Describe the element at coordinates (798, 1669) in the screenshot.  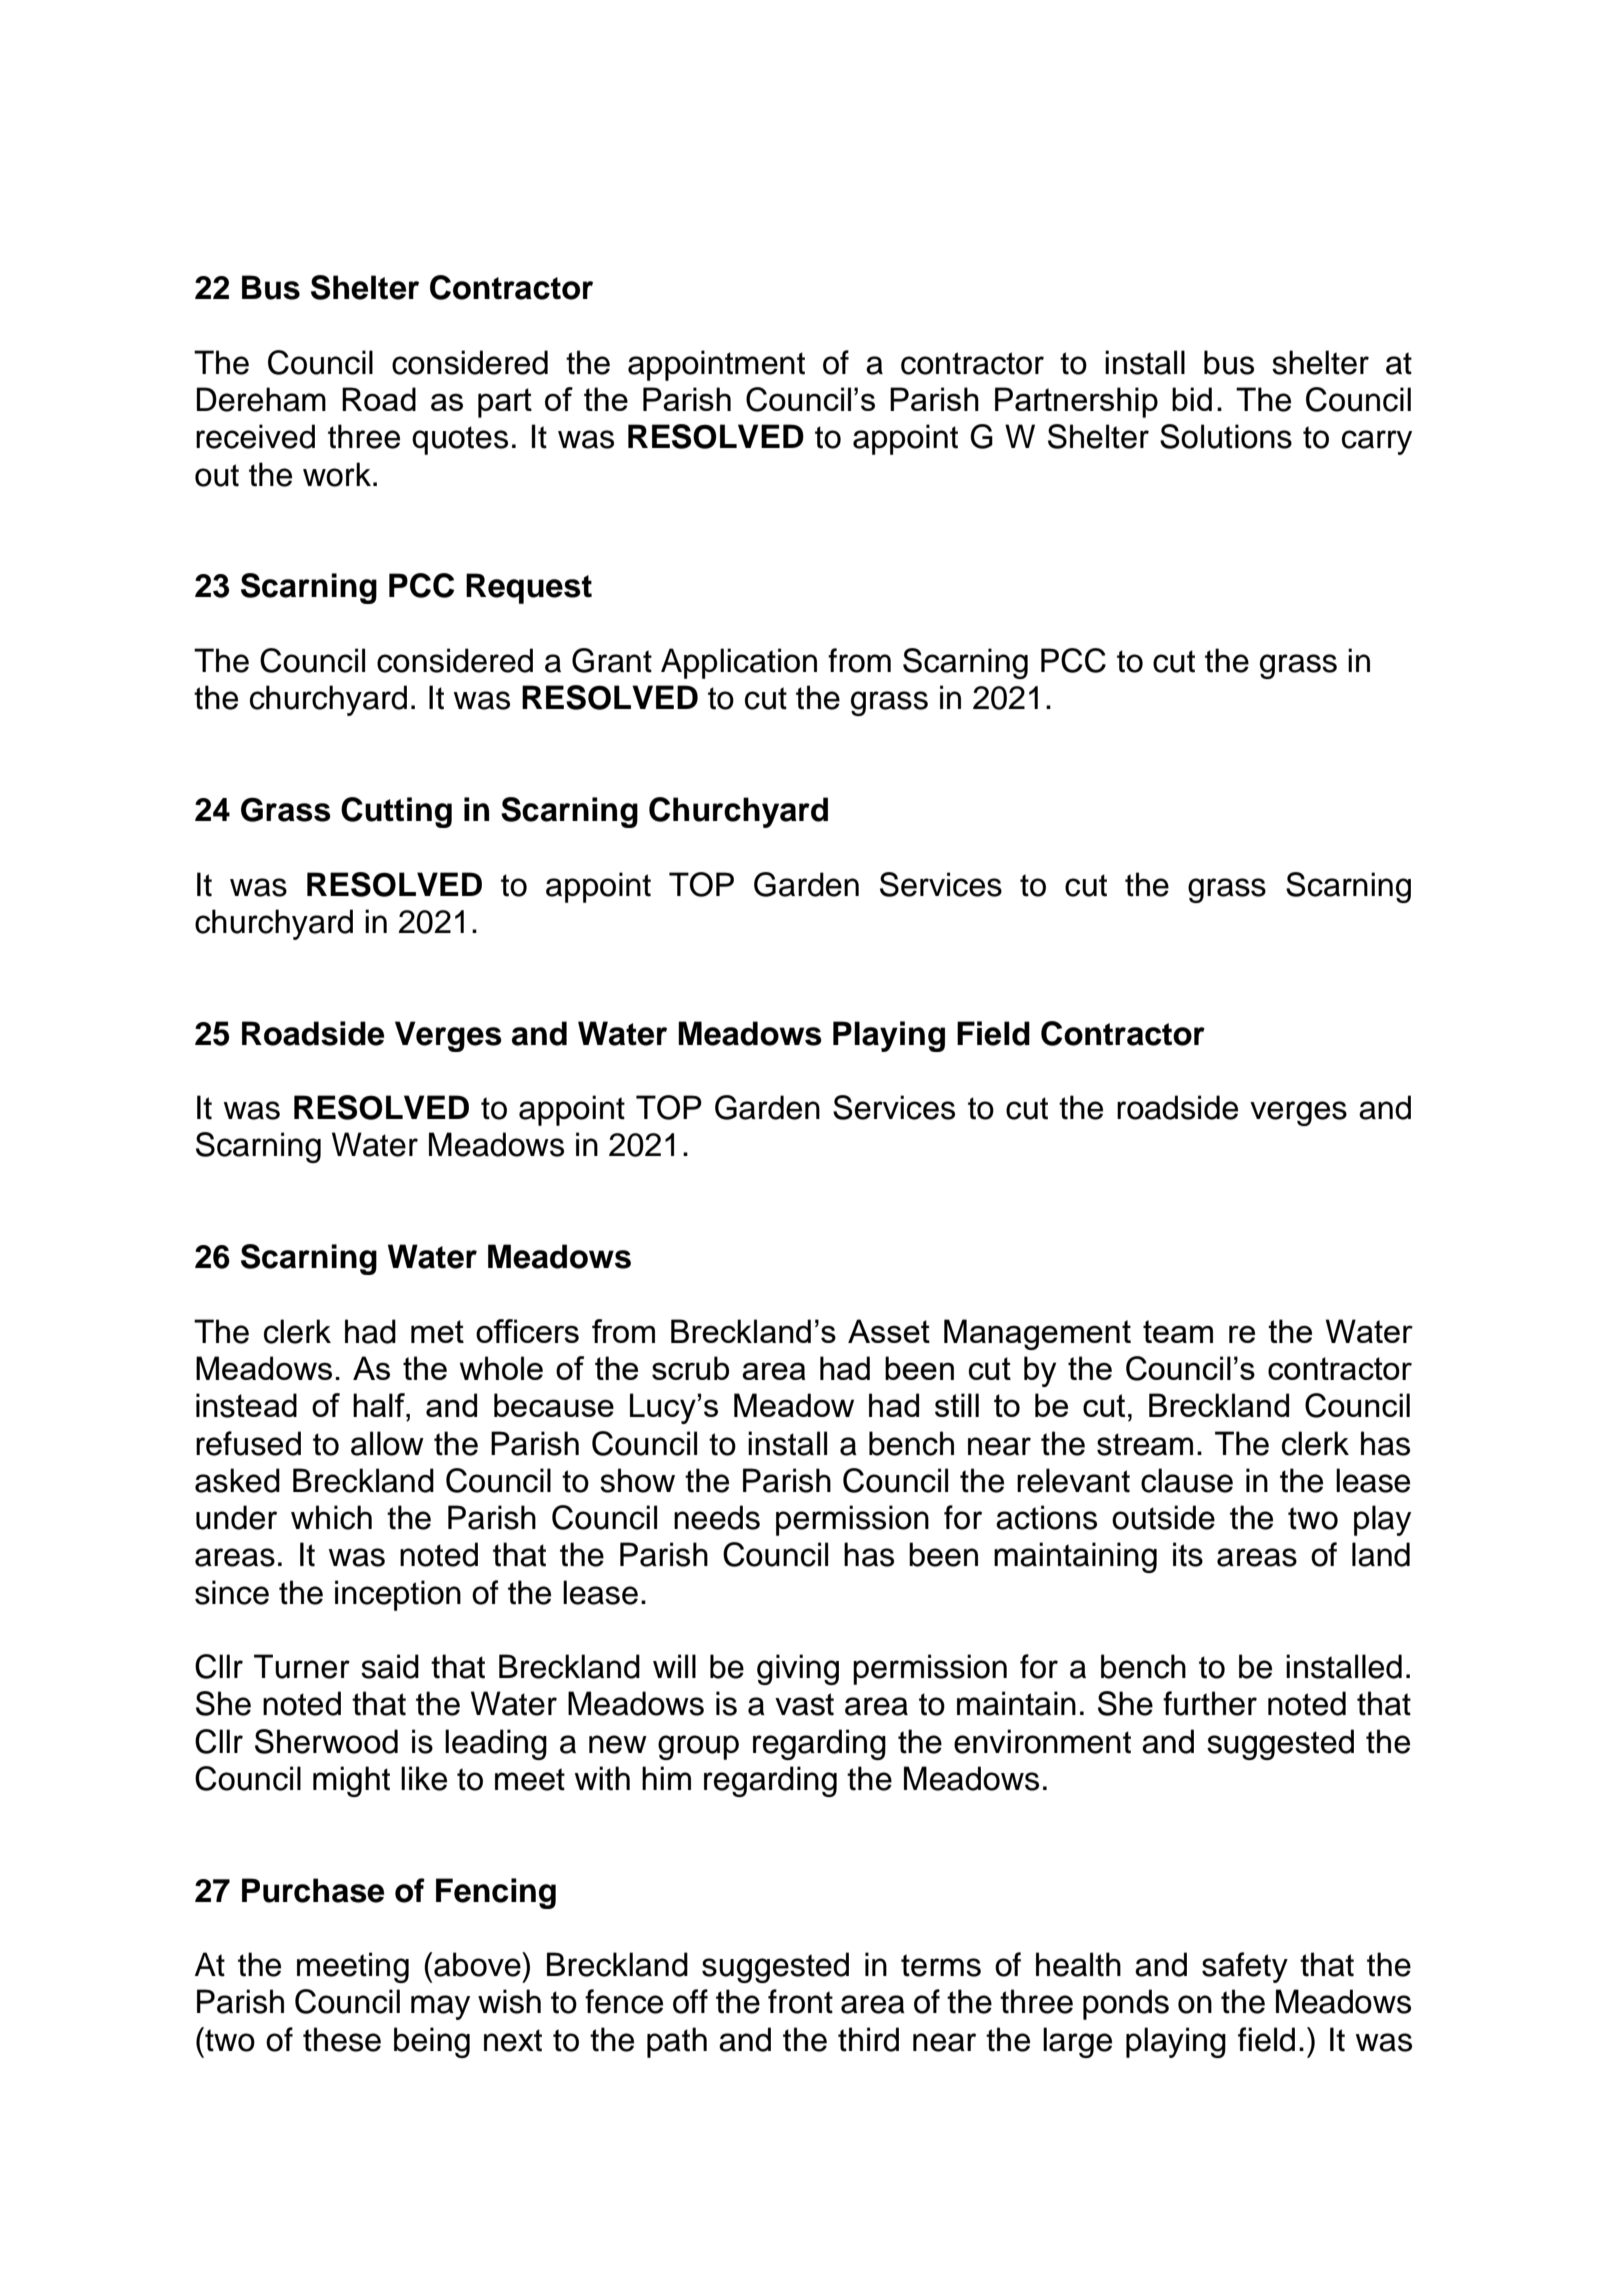
I see `giving` at that location.
